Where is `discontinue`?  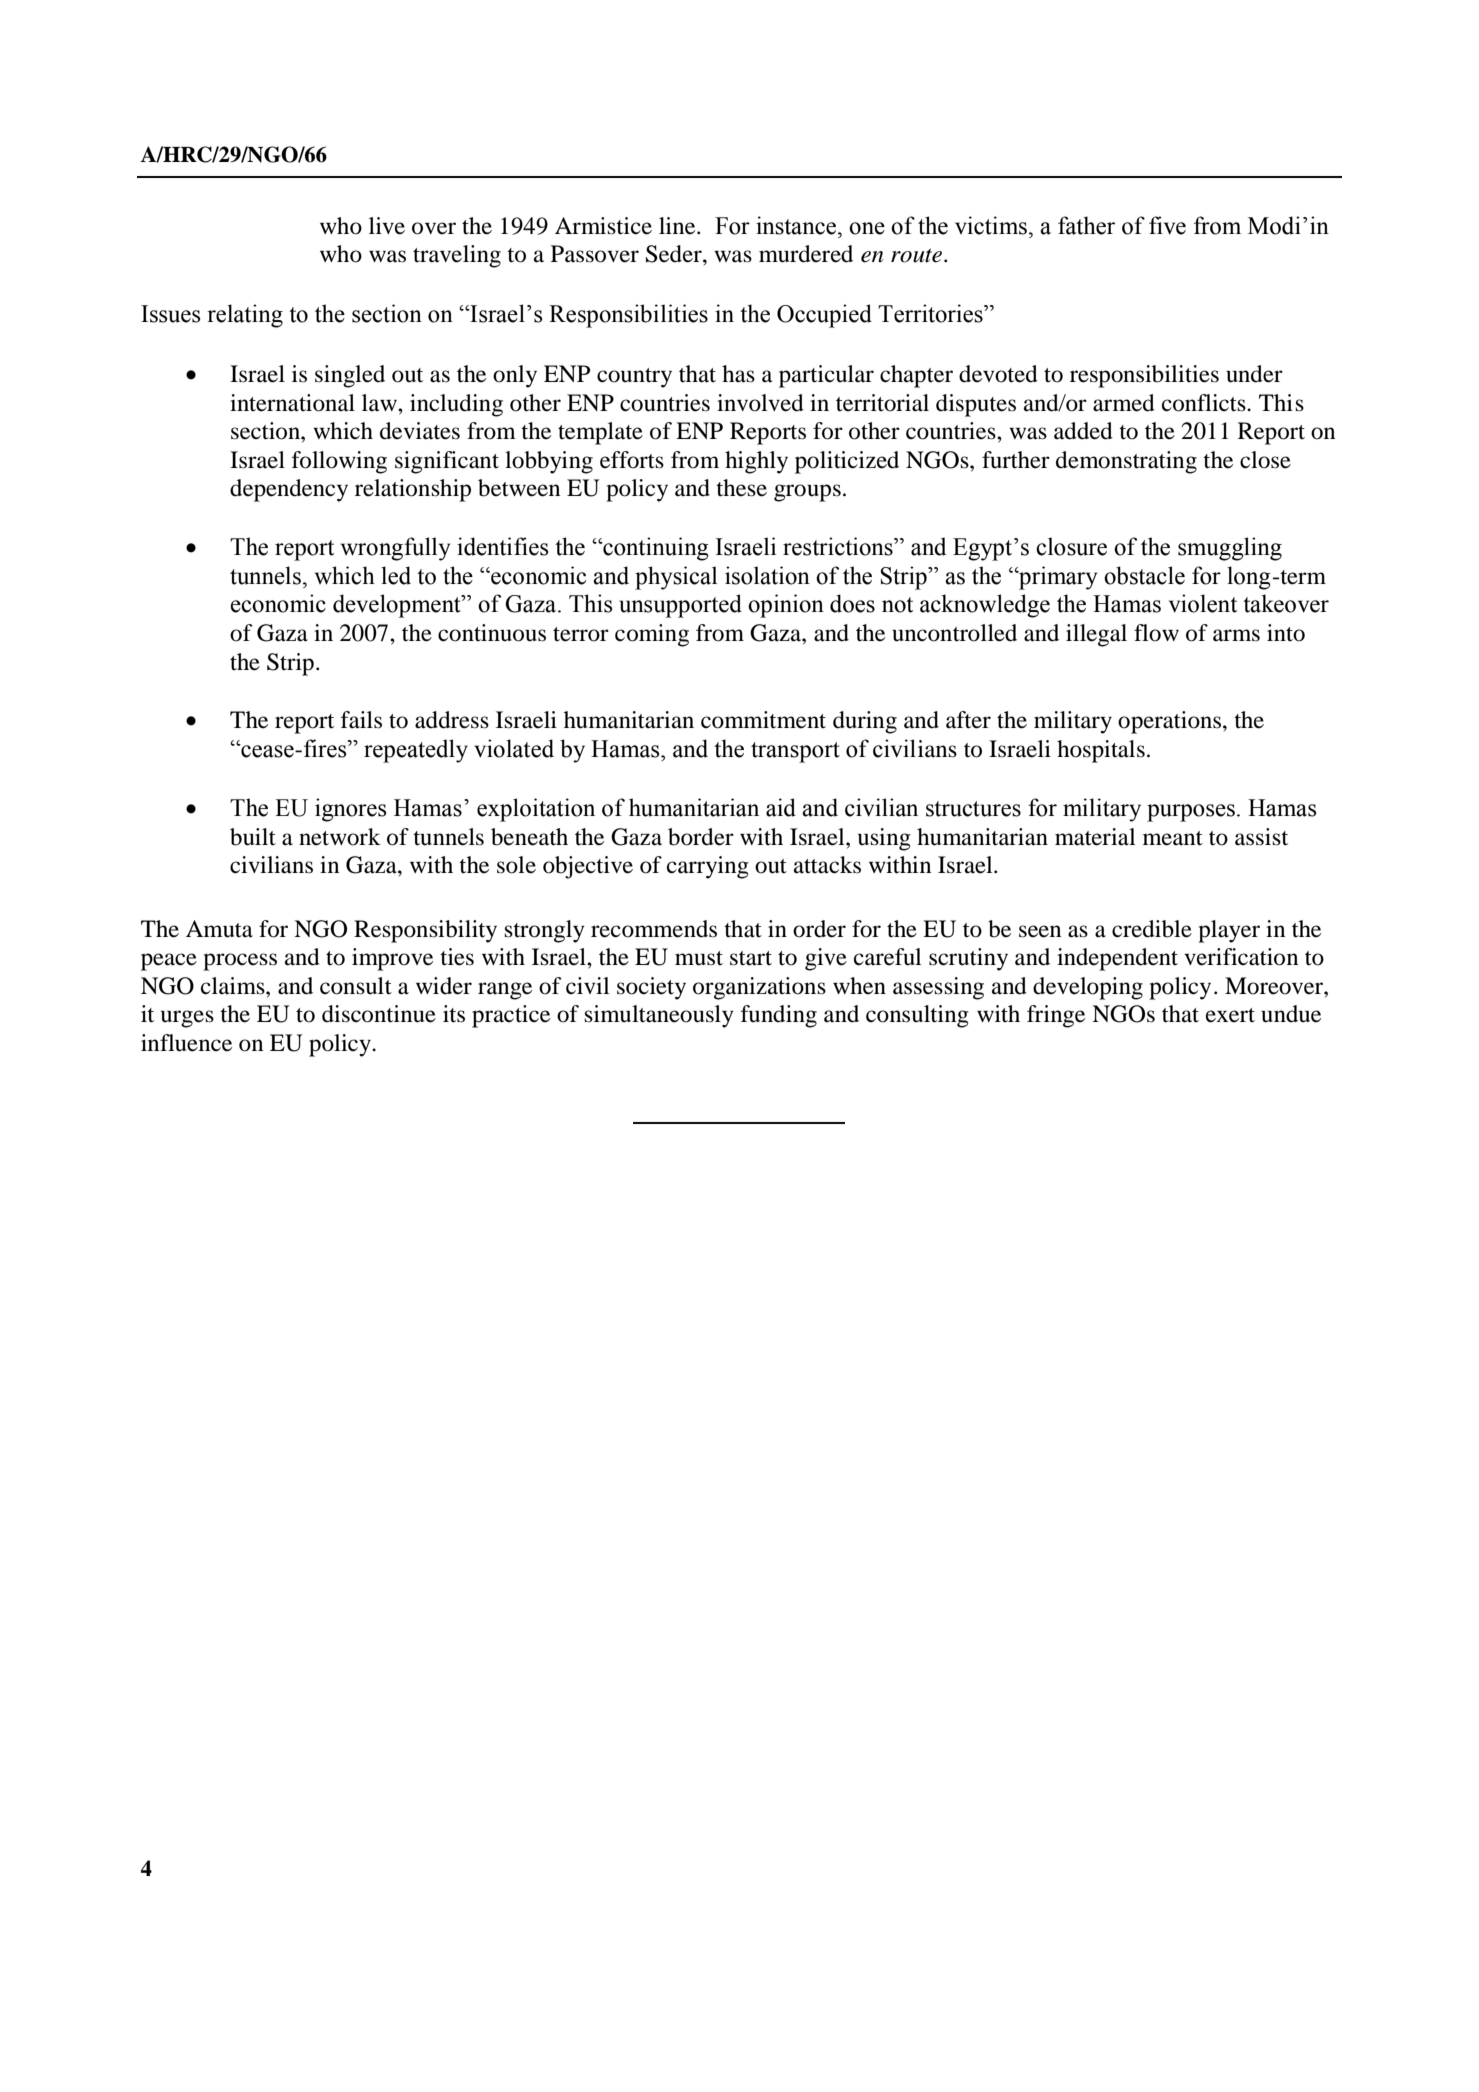 discontinue is located at coordinates (379, 1014).
